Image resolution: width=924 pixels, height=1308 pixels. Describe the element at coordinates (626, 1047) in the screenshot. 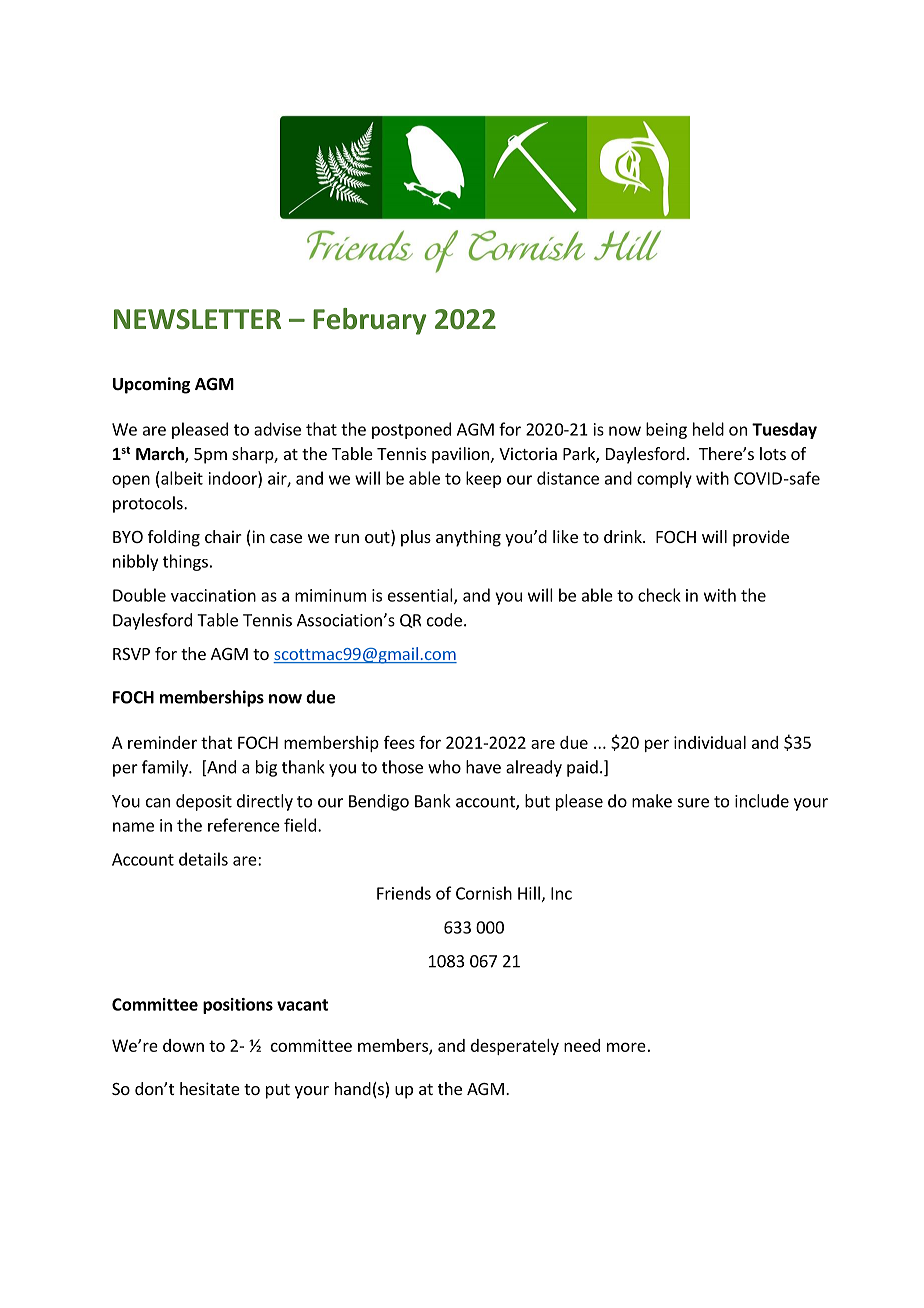

I see `more` at that location.
